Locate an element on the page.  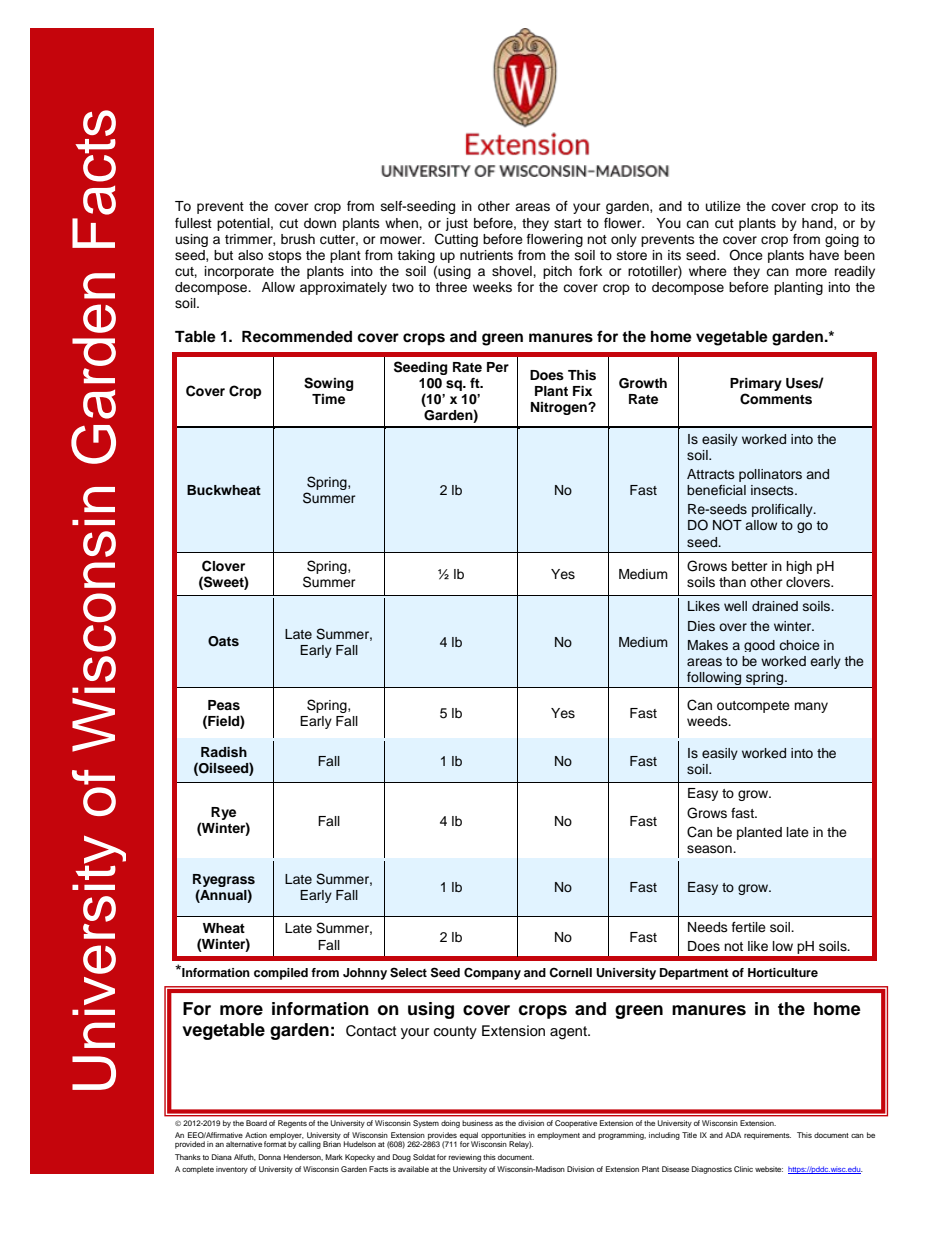
Once is located at coordinates (746, 255).
